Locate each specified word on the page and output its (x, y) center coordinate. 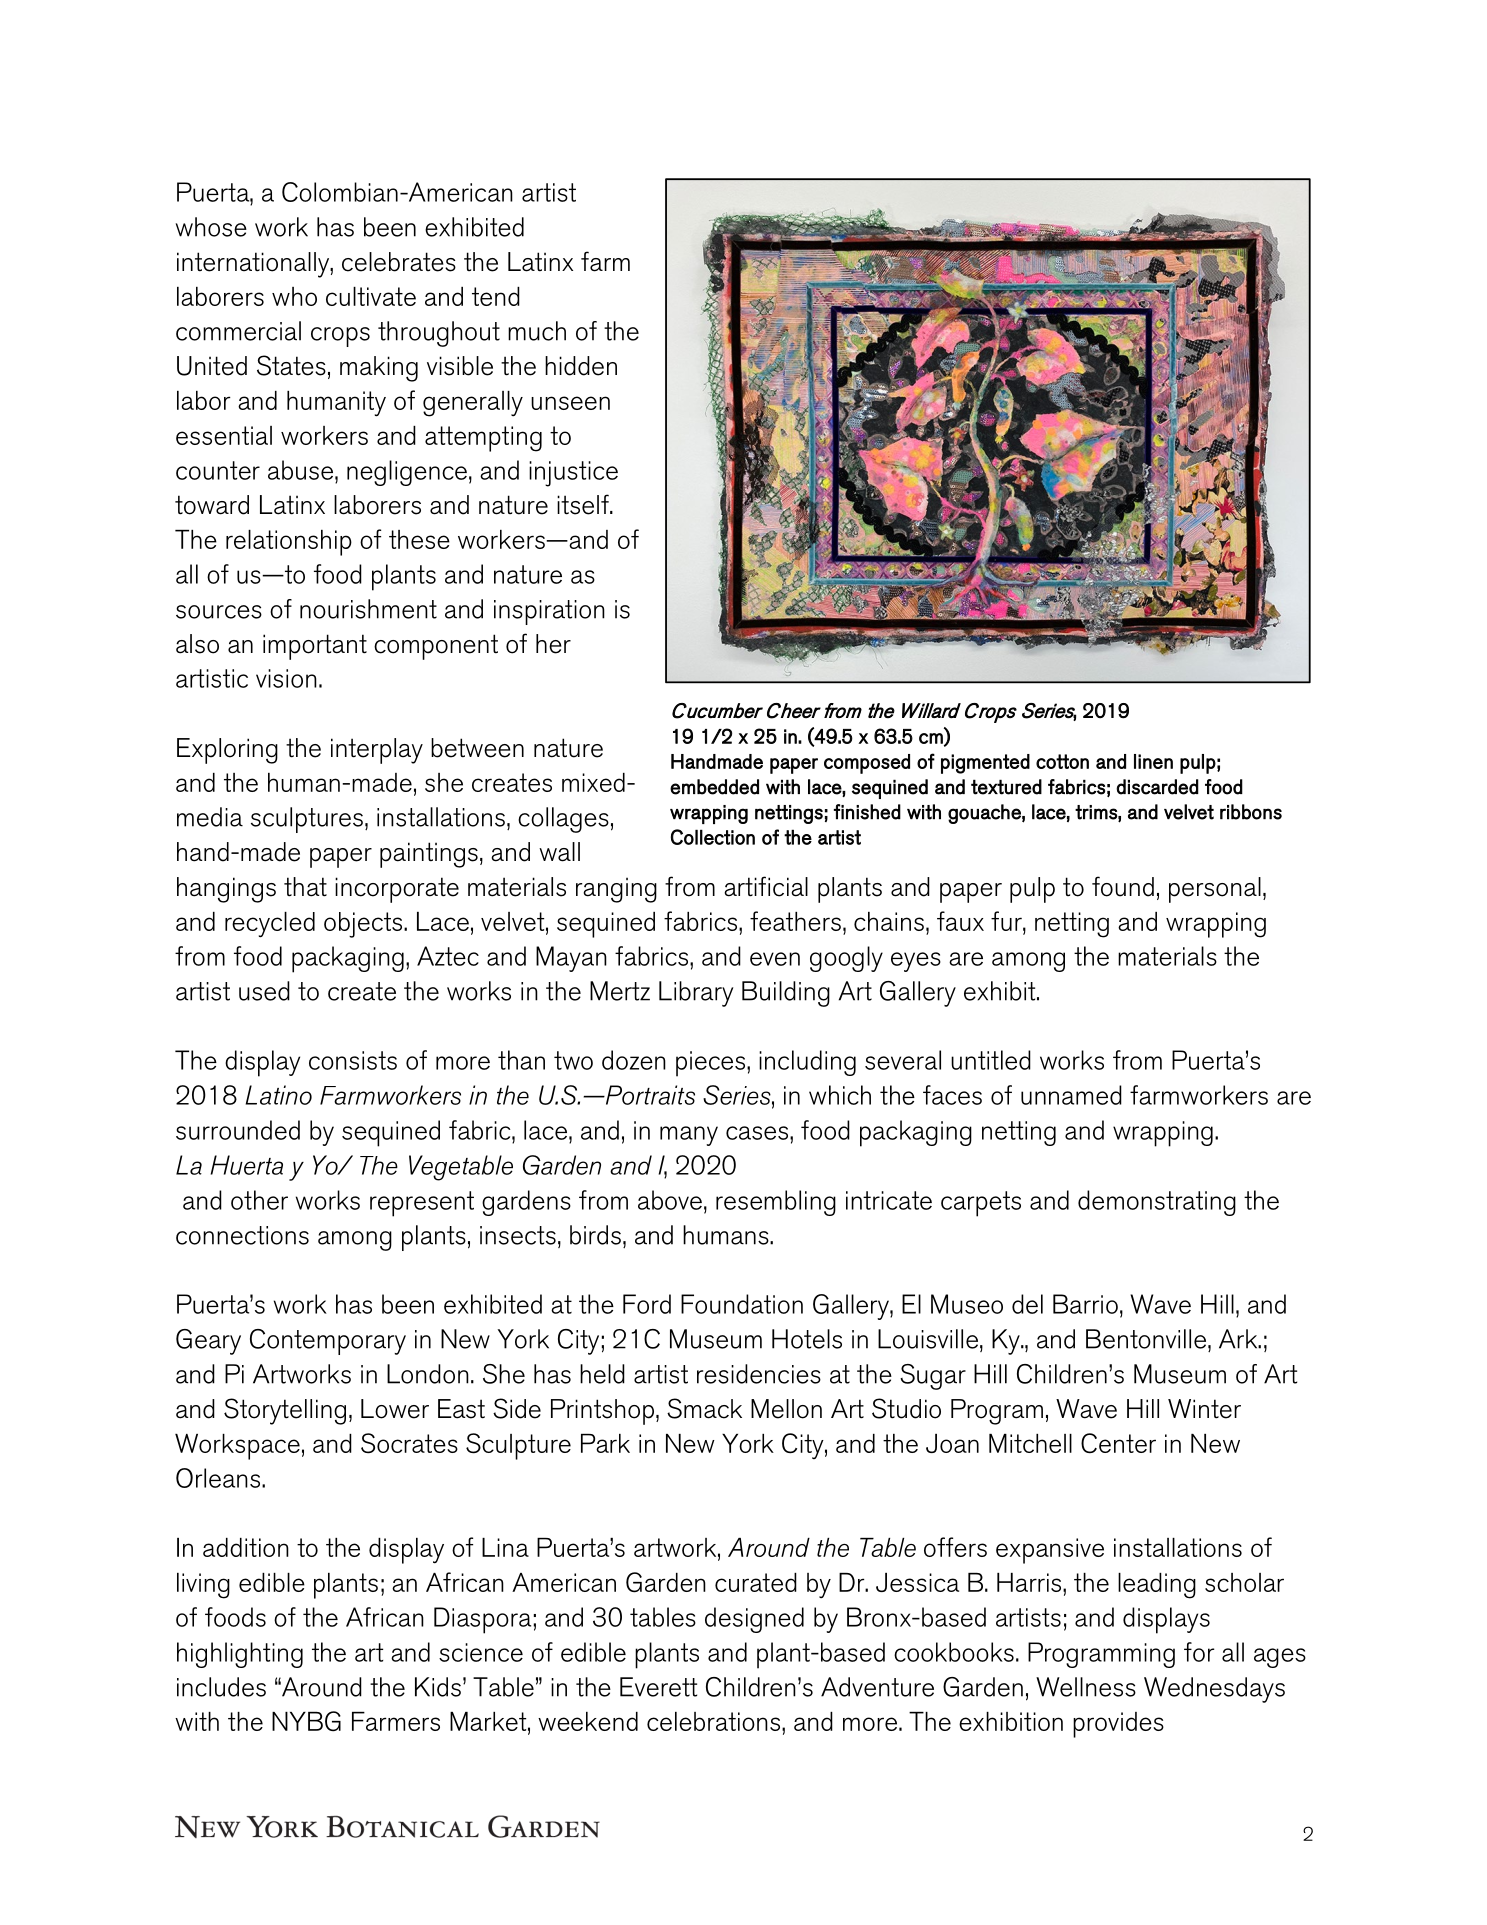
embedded (714, 787)
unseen (570, 403)
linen (1153, 761)
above (670, 1200)
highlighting (240, 1655)
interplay (377, 751)
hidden (581, 366)
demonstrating (1157, 1203)
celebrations (715, 1721)
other (259, 1200)
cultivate (371, 296)
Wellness (1086, 1687)
